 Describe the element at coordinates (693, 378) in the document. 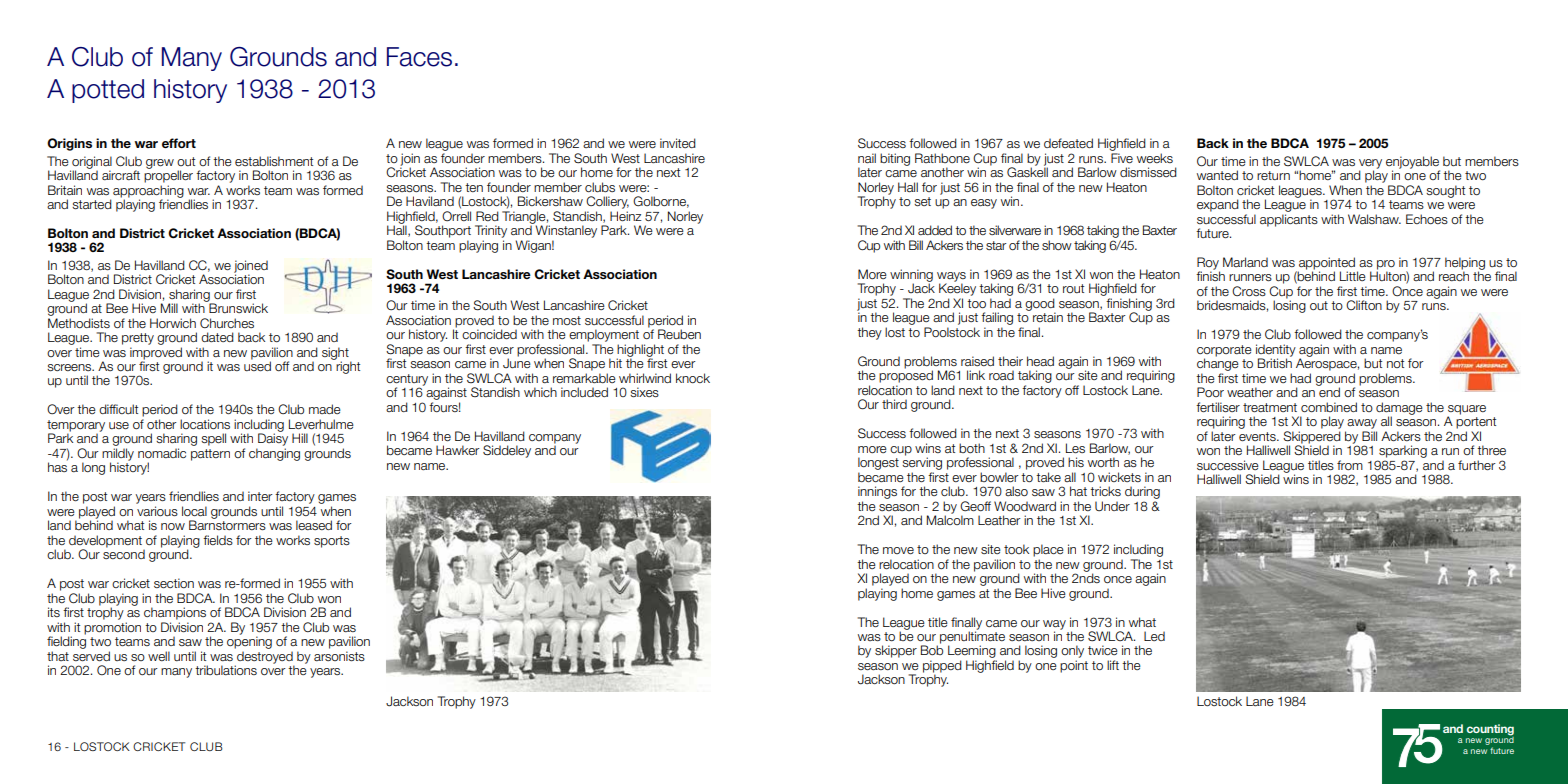

I see `knock` at that location.
